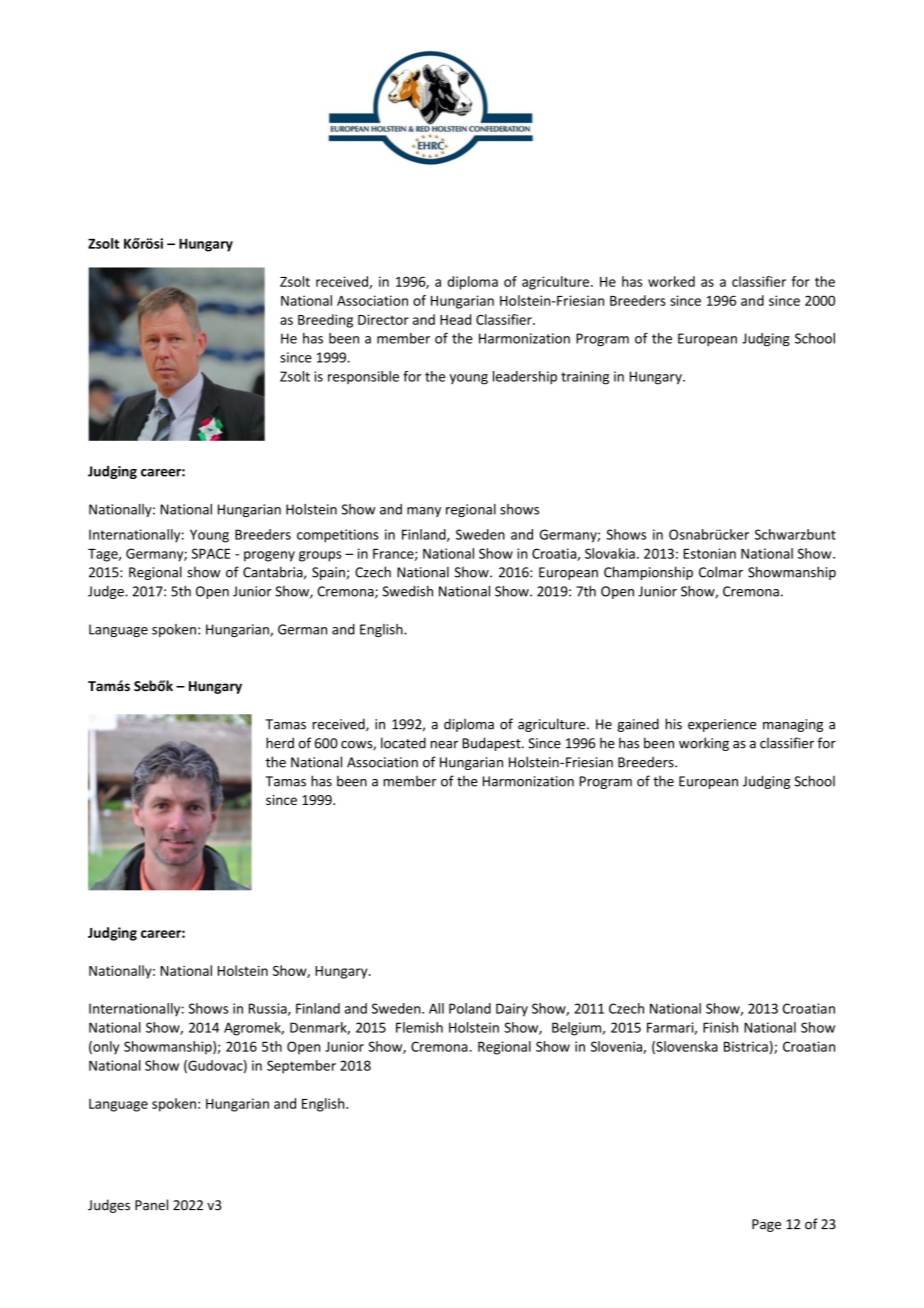  I want to click on Poland, so click(470, 1008).
